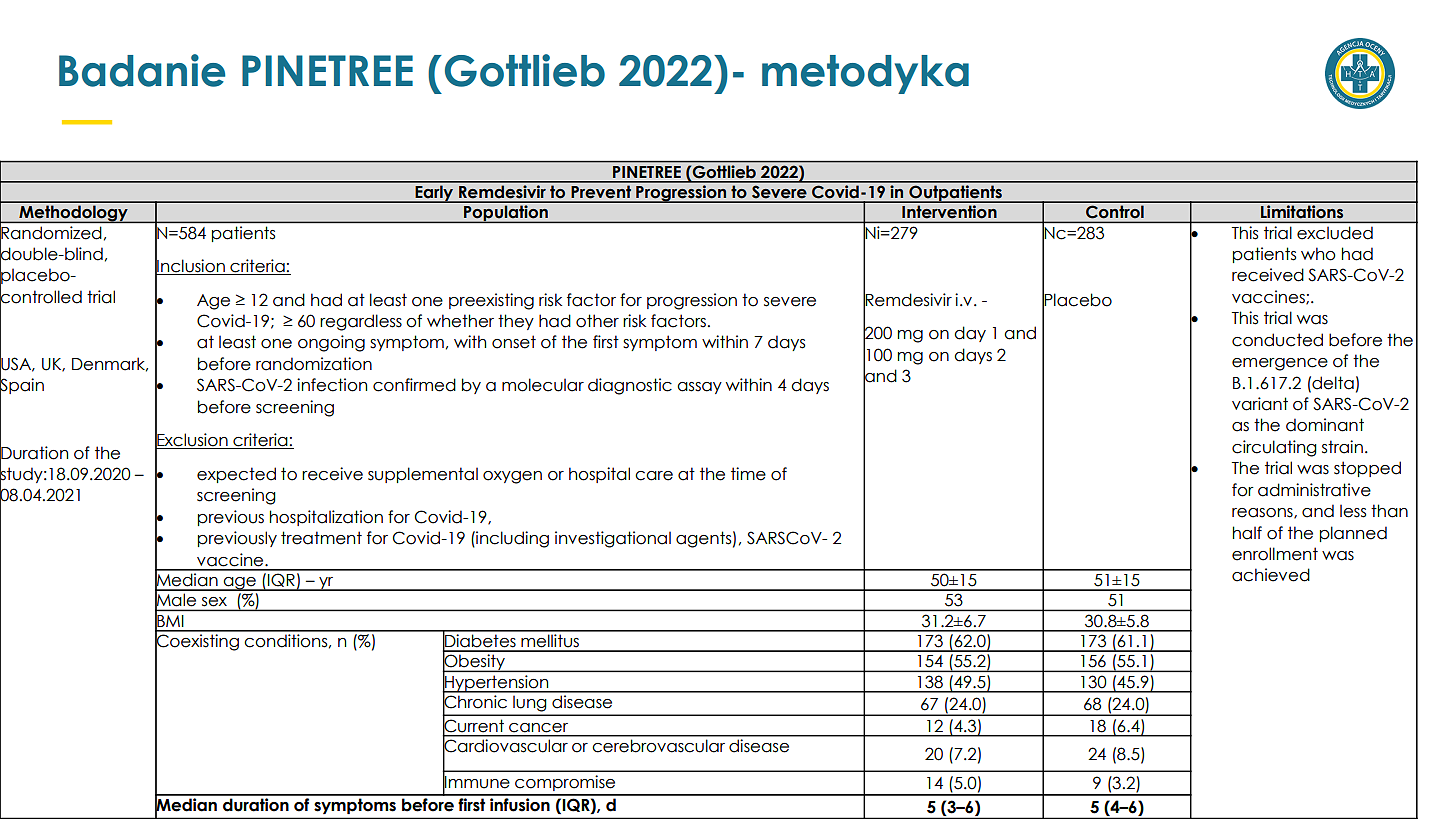 The image size is (1456, 819). Describe the element at coordinates (699, 388) in the document. I see `assay` at that location.
